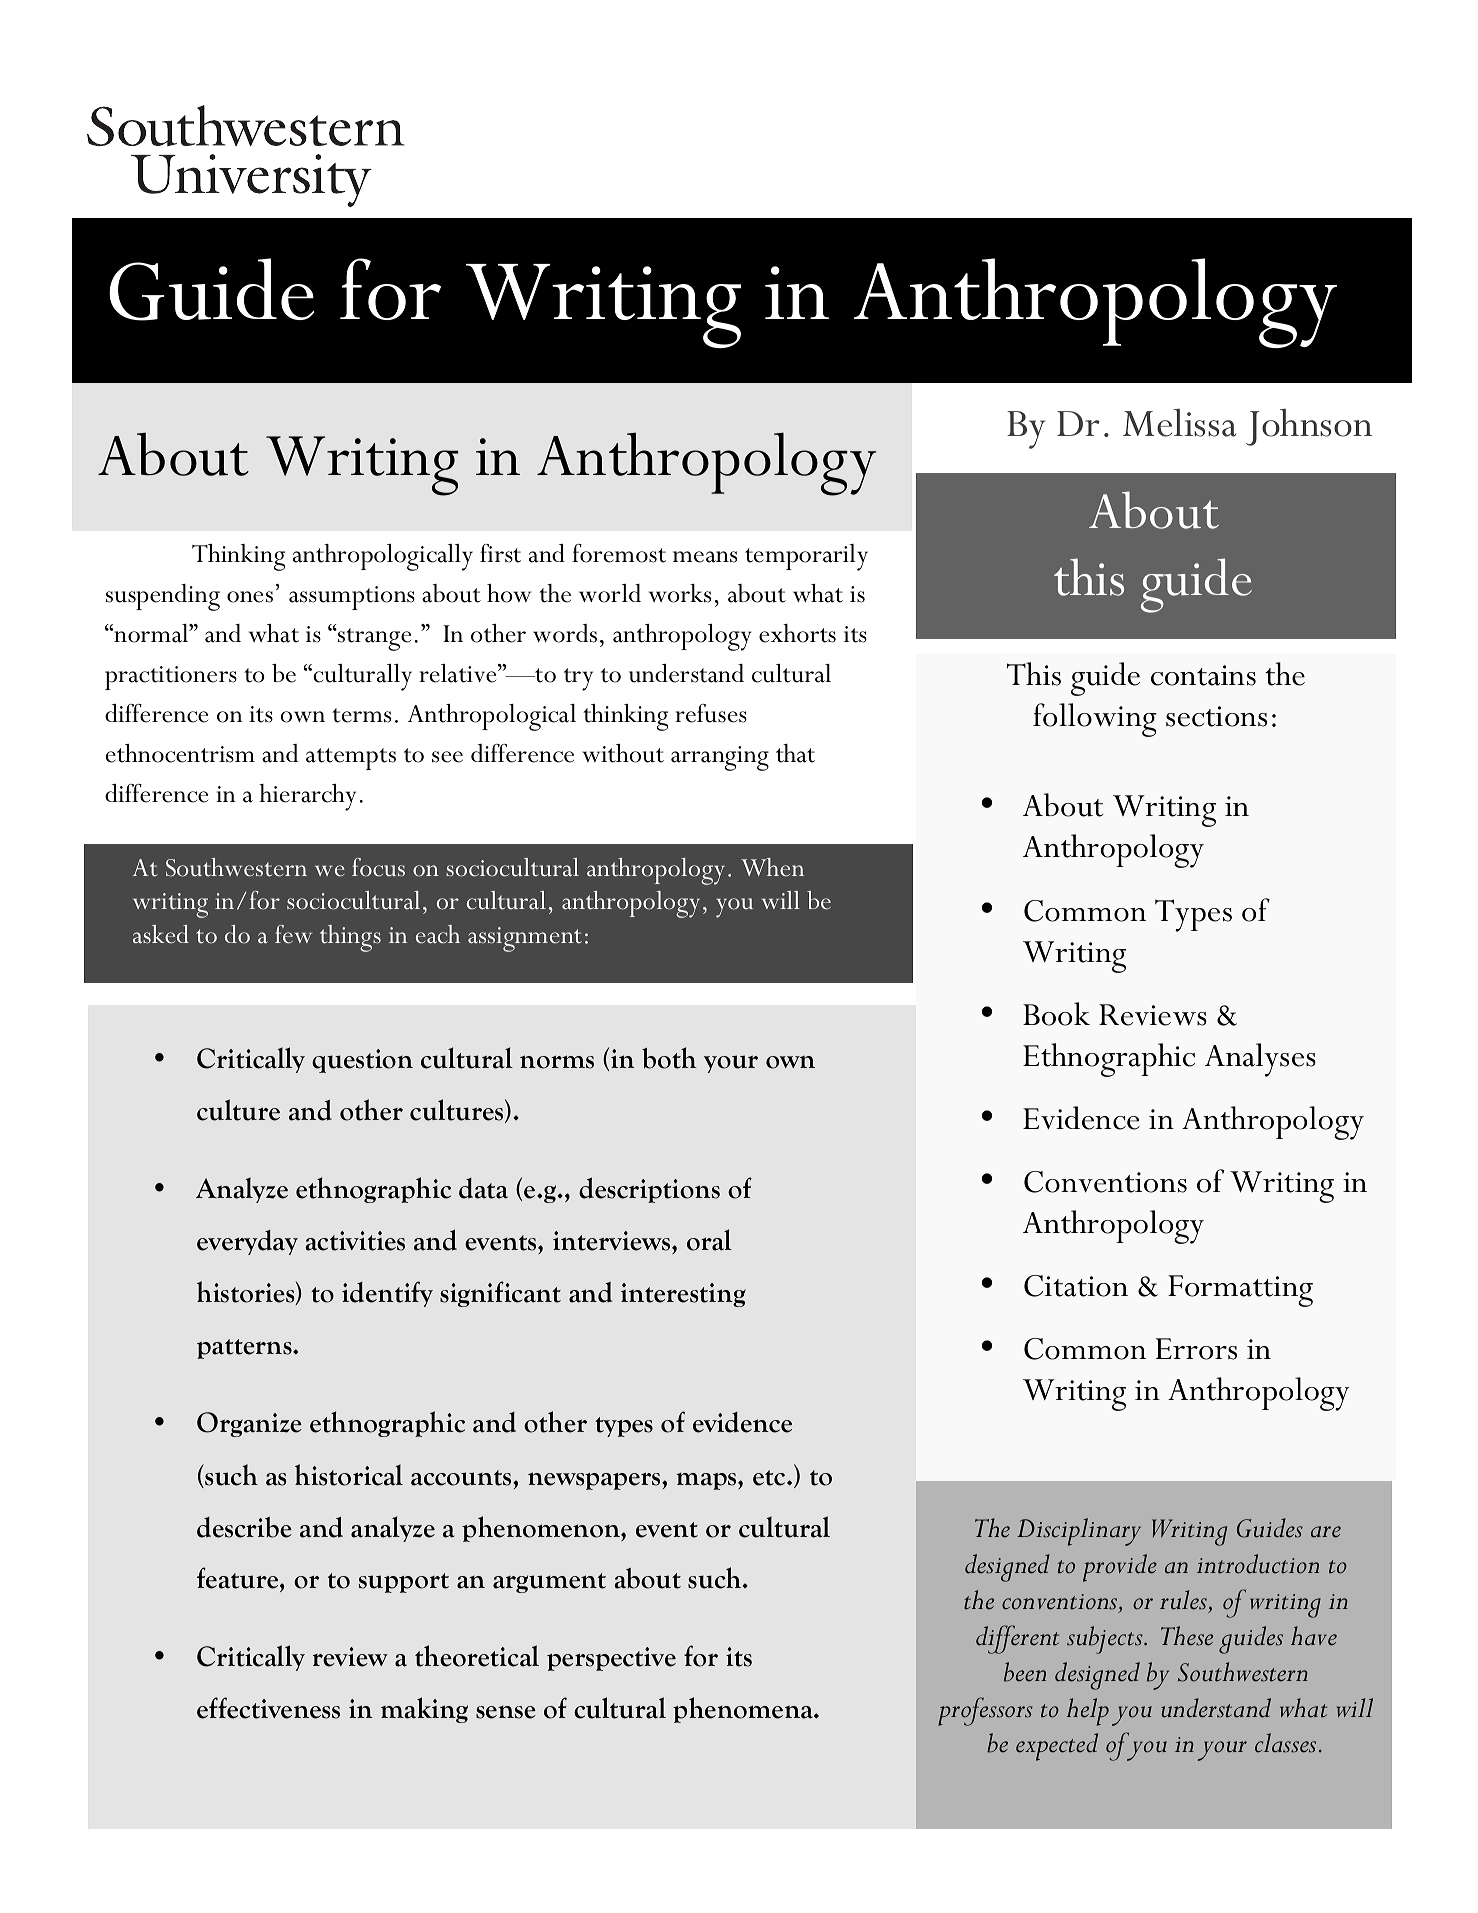 This screenshot has height=1913, width=1478. Describe the element at coordinates (1196, 1349) in the screenshot. I see `Errors` at that location.
